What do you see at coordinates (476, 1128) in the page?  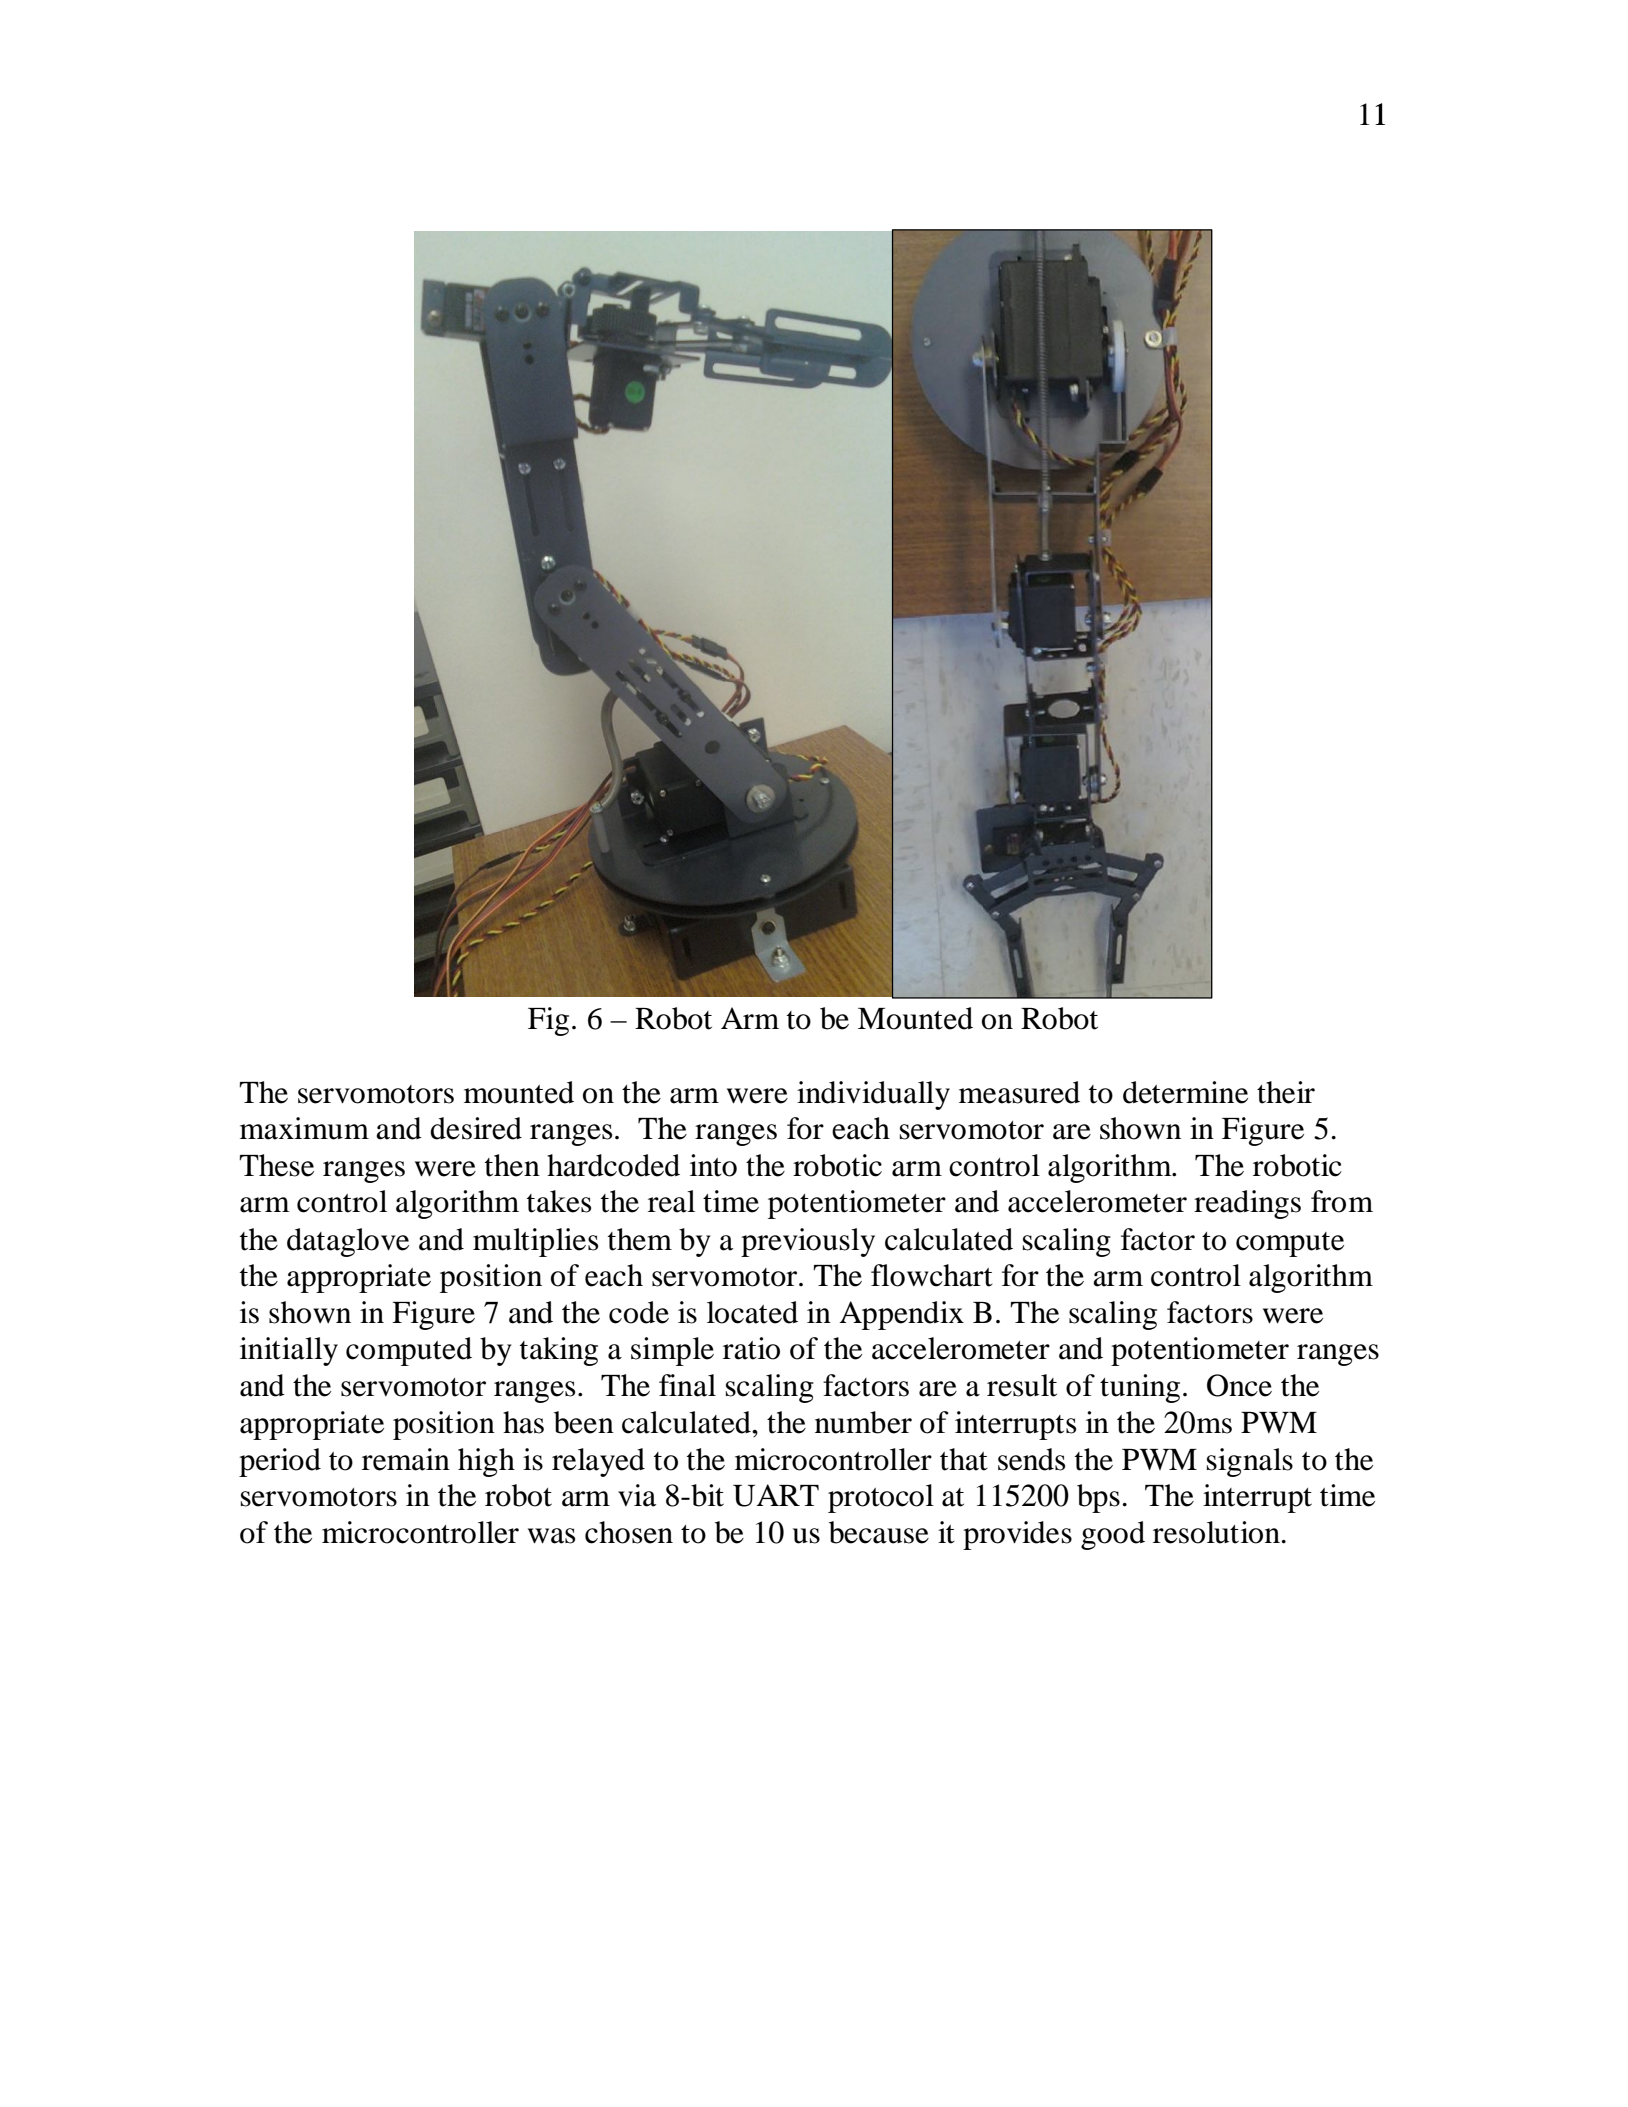 I see `desired` at bounding box center [476, 1128].
